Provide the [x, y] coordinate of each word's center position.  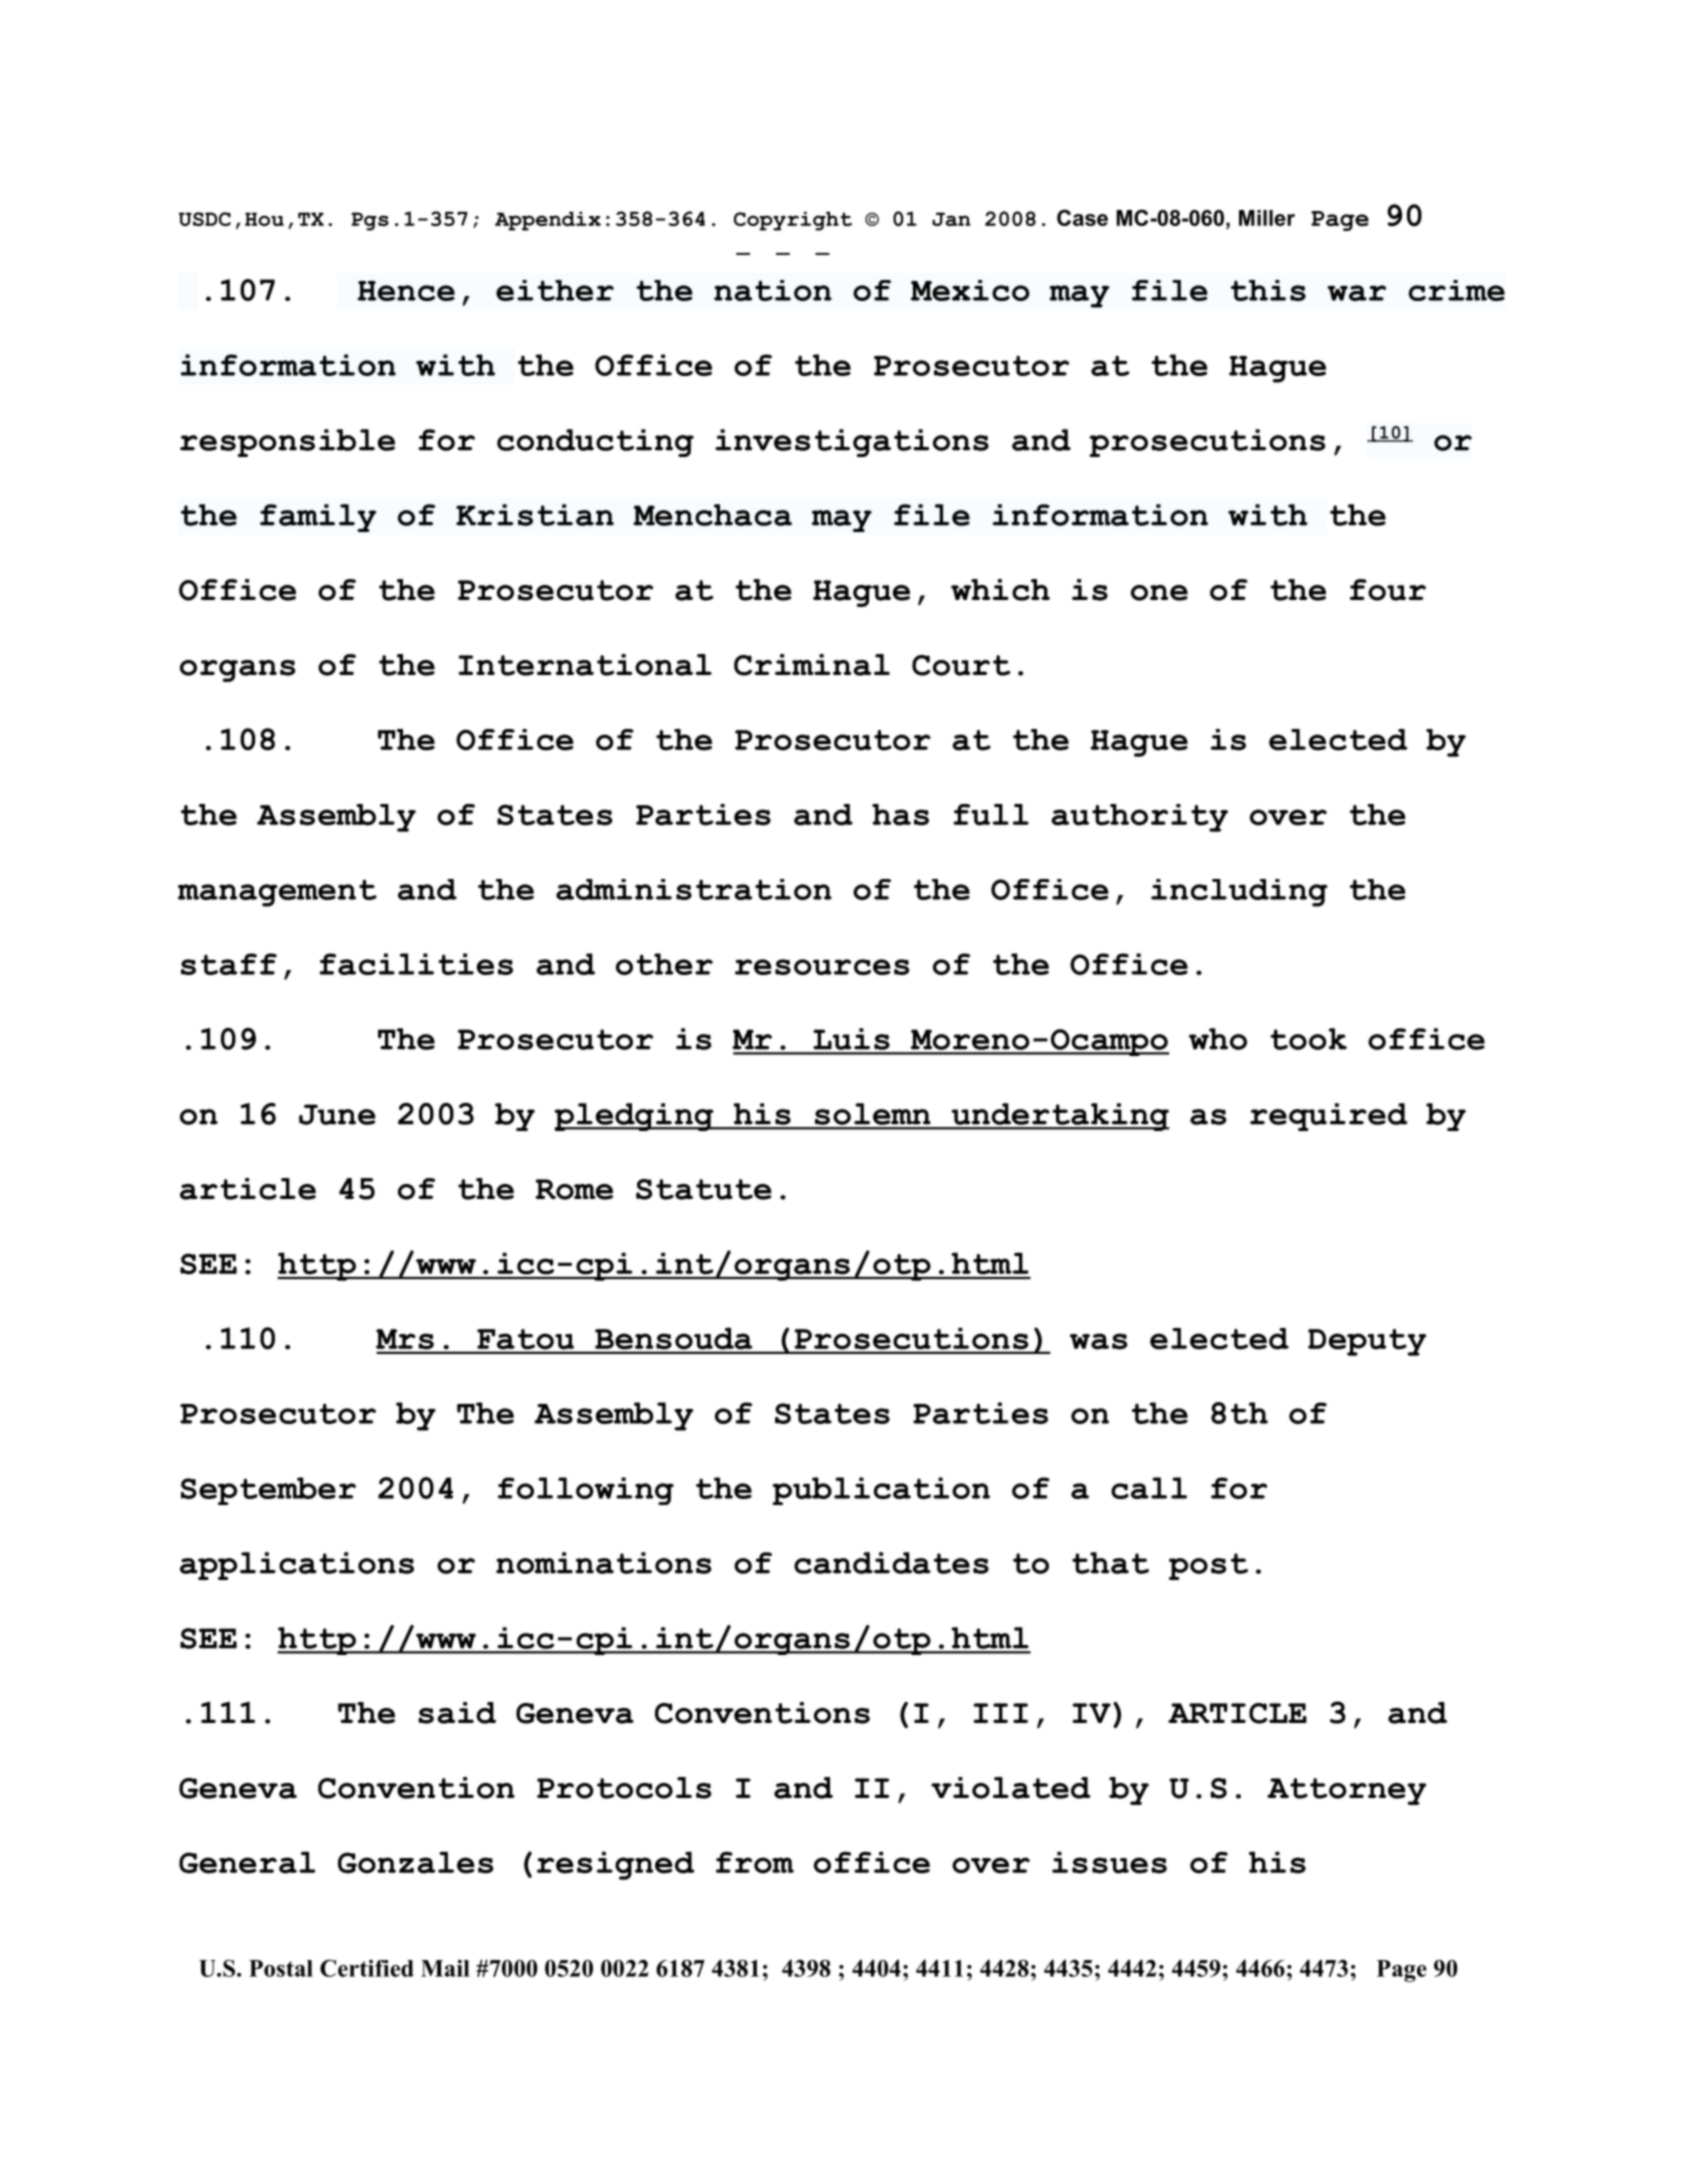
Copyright [793, 221]
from [755, 1863]
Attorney [1346, 1791]
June [337, 1114]
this [1268, 290]
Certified [367, 1968]
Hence [406, 291]
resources [822, 967]
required [1329, 1117]
